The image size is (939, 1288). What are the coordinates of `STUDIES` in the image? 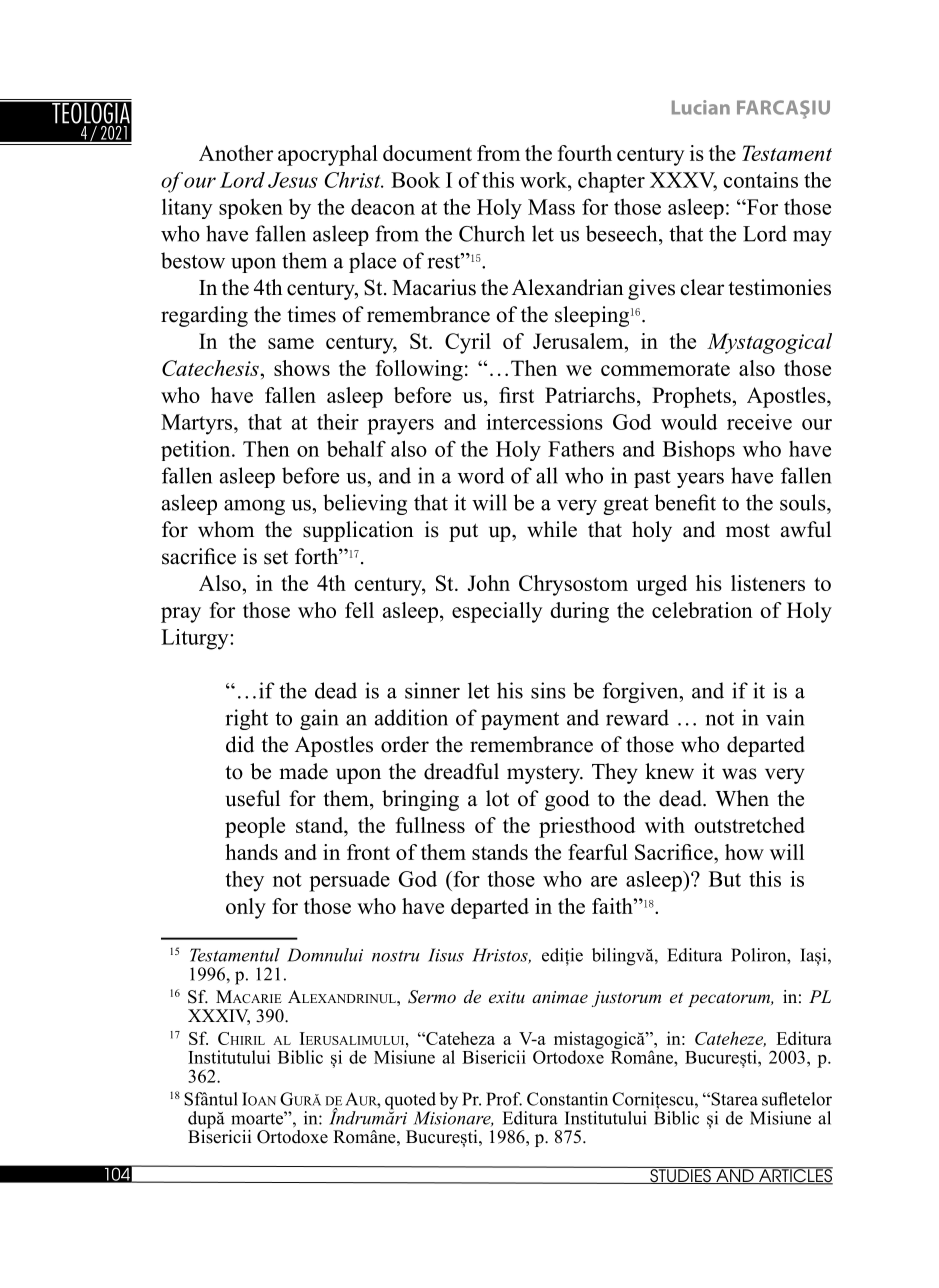 It's located at (680, 1175).
